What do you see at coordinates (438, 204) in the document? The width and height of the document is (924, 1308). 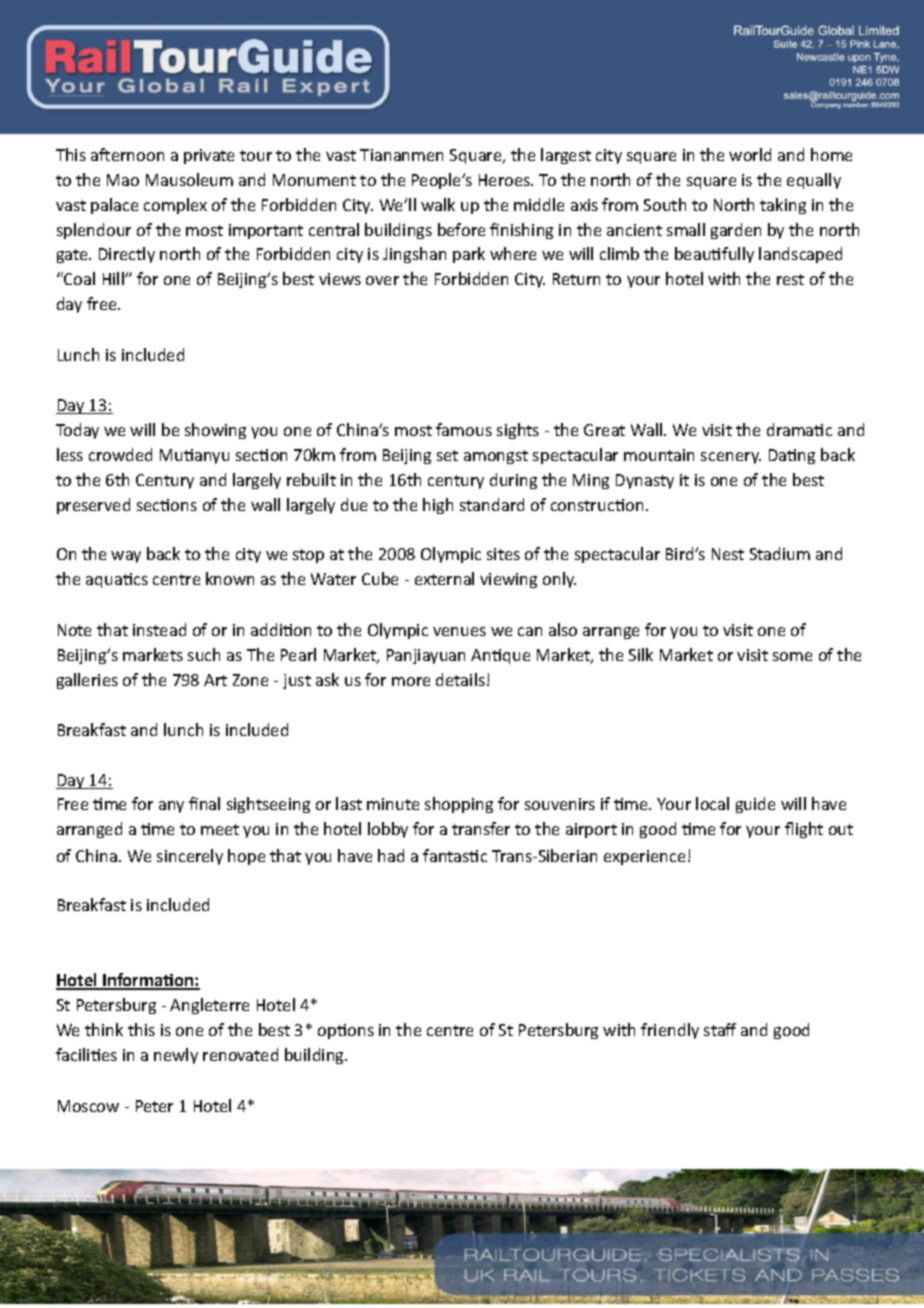 I see `walk` at bounding box center [438, 204].
